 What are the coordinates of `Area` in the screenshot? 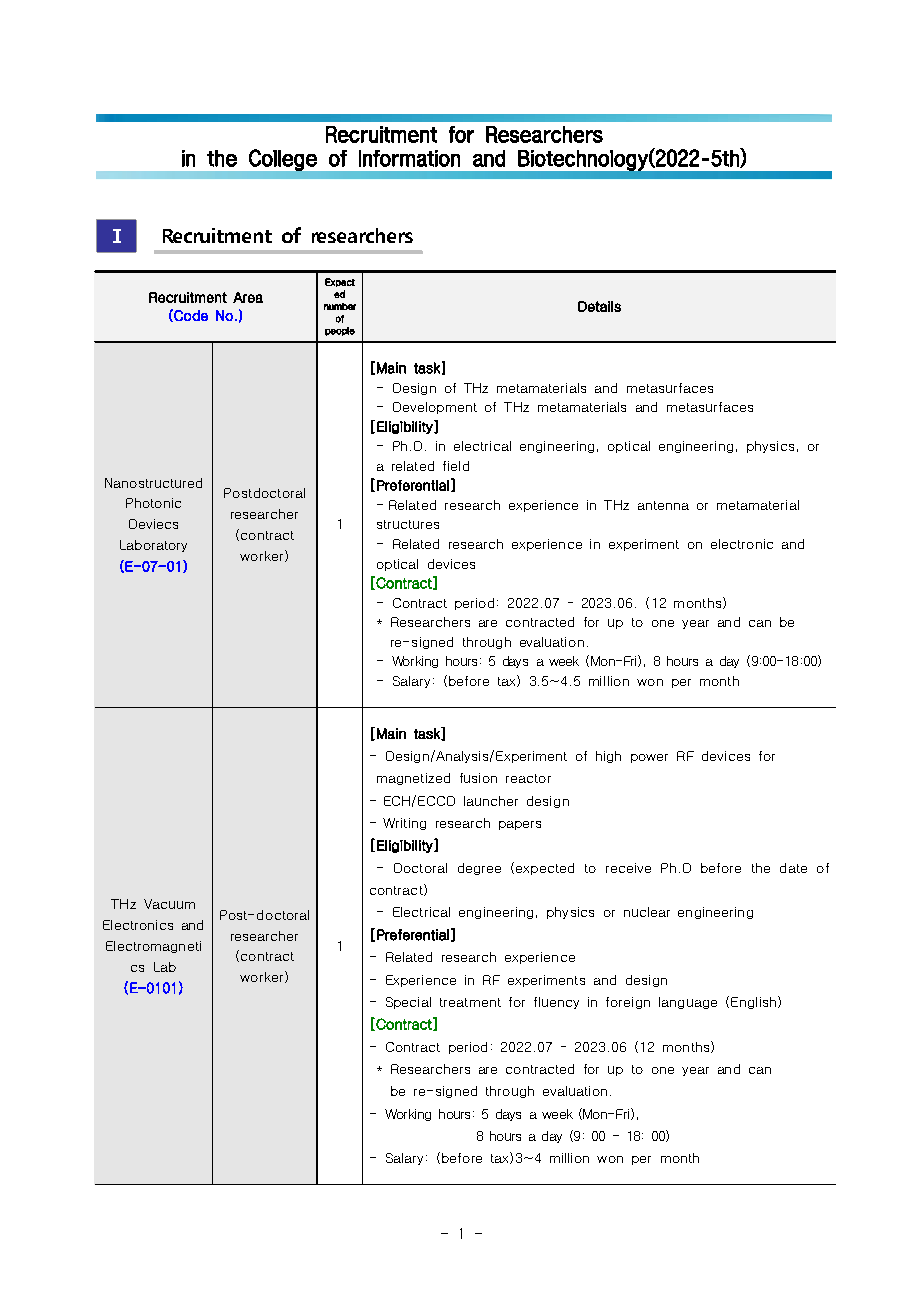 It's located at (248, 297).
